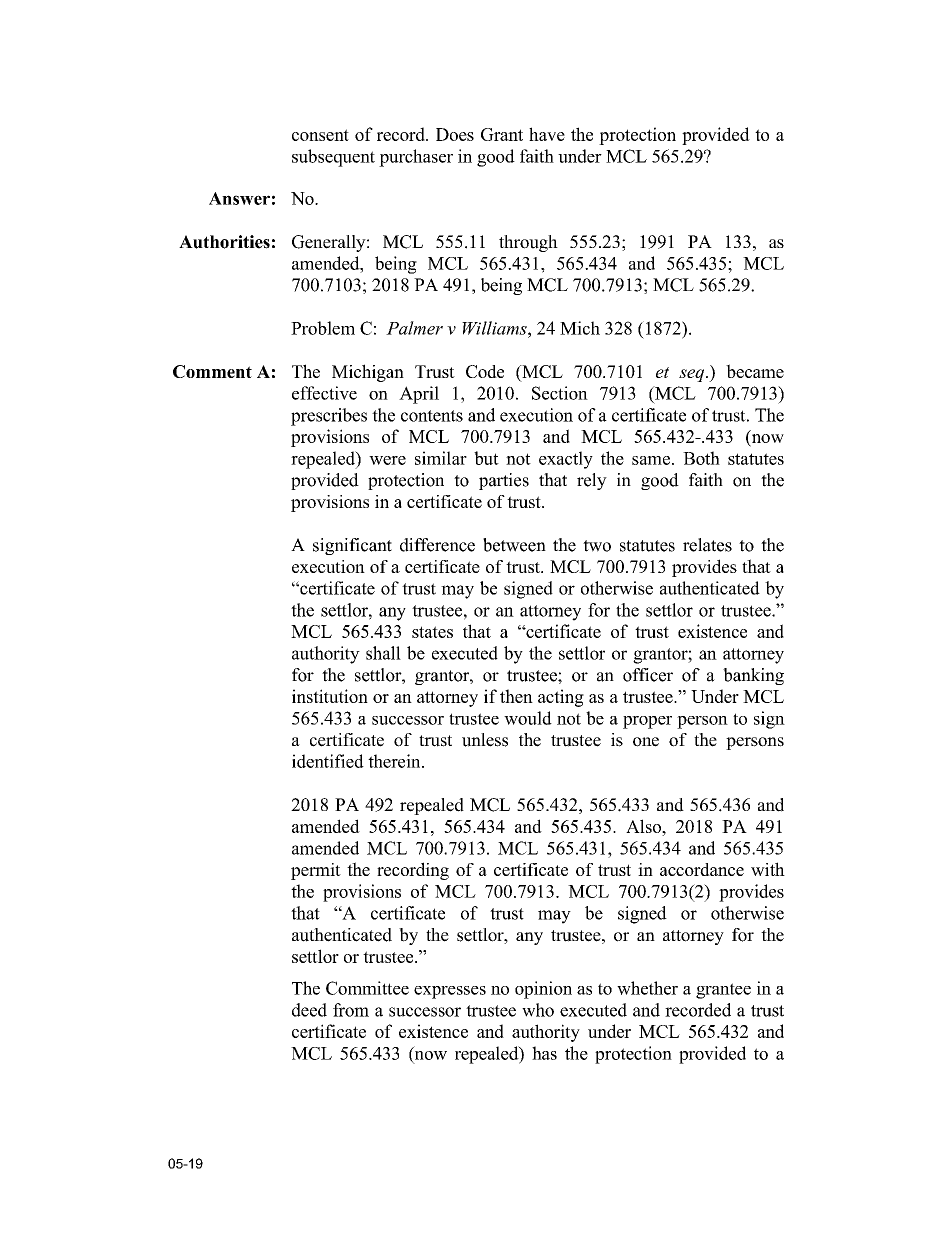 This screenshot has width=952, height=1233. What do you see at coordinates (455, 134) in the screenshot?
I see `Does` at bounding box center [455, 134].
